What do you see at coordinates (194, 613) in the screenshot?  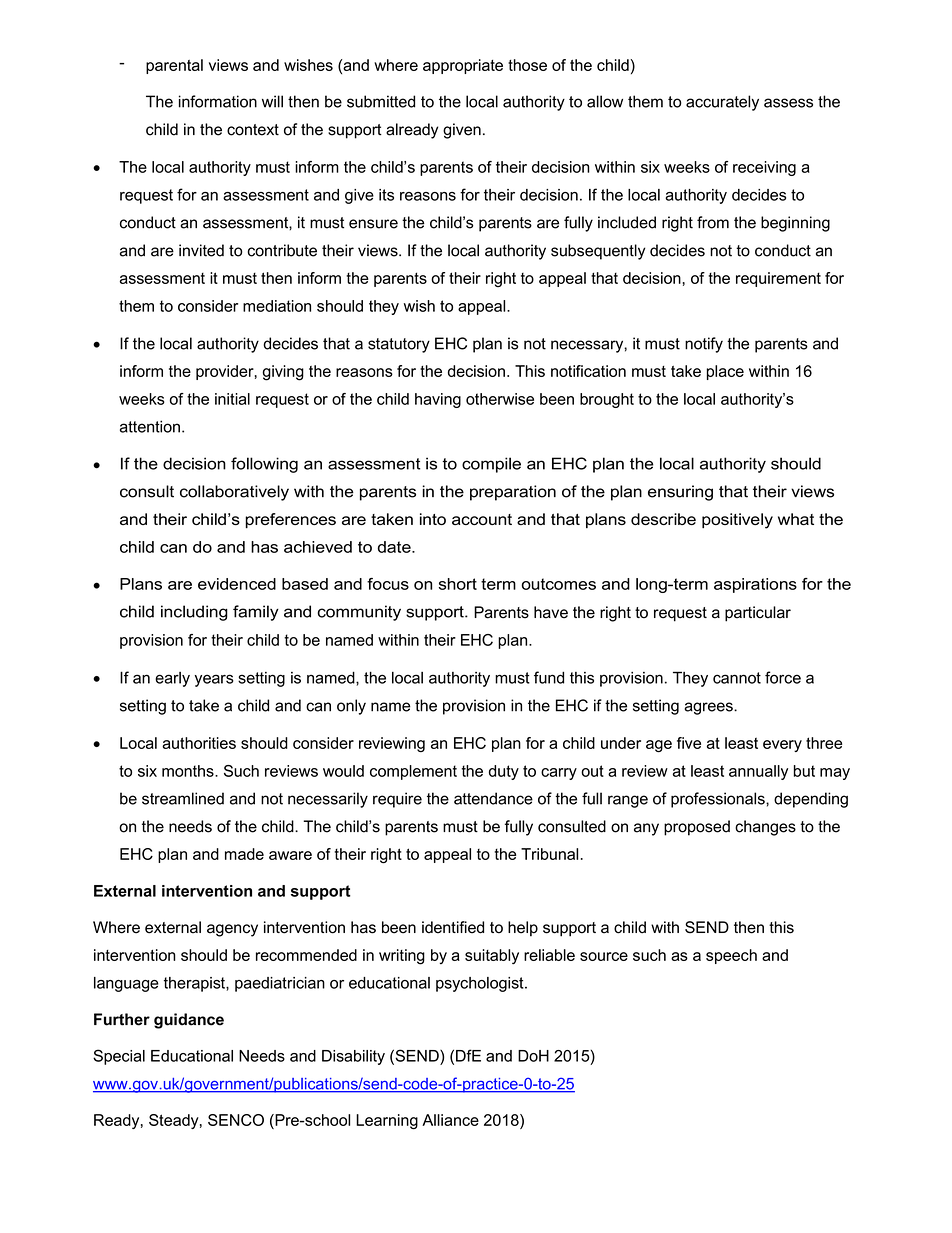 I see `including` at bounding box center [194, 613].
